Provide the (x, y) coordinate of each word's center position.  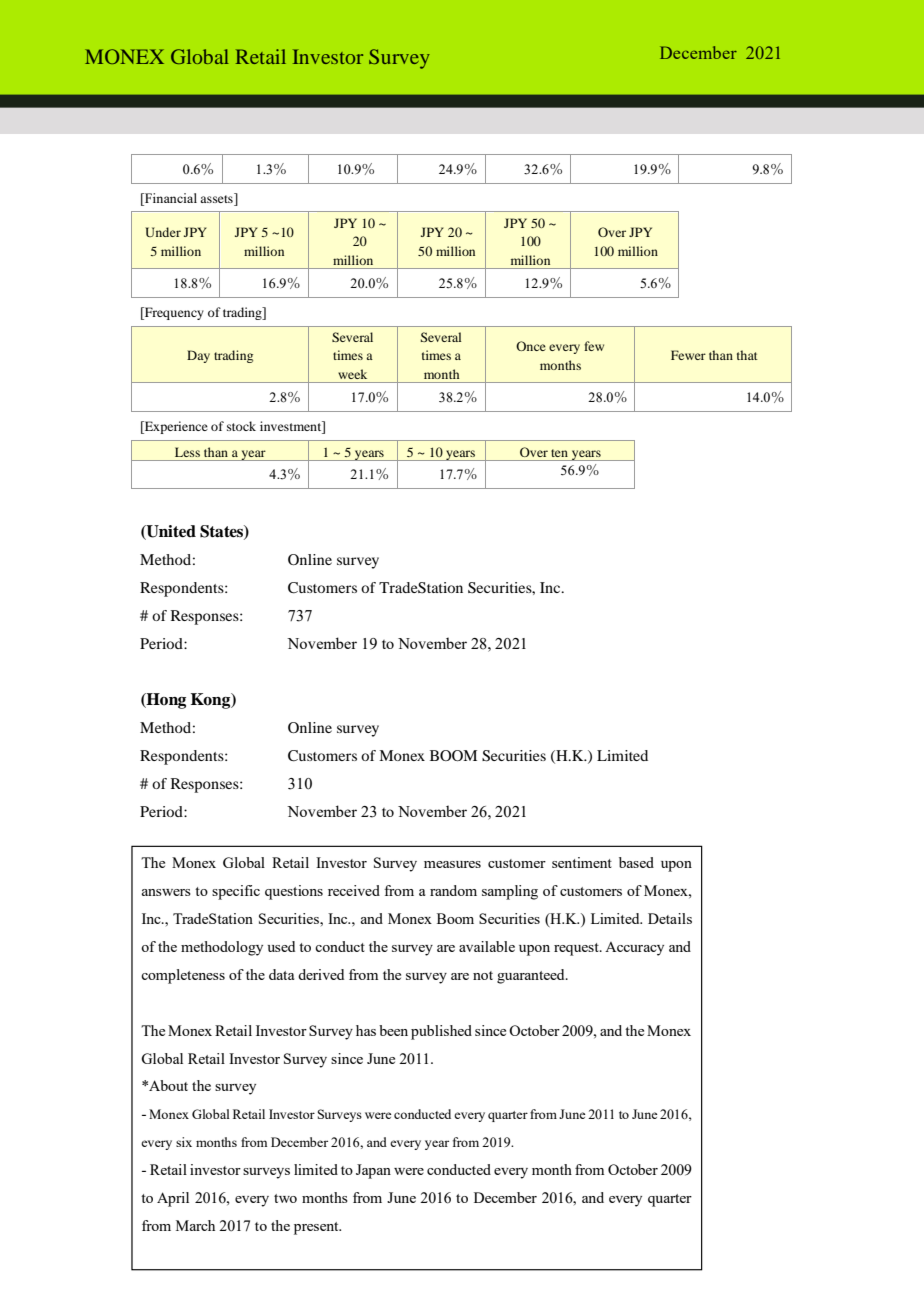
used (281, 946)
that (747, 355)
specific (236, 892)
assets (217, 198)
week (352, 374)
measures (452, 864)
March (195, 1225)
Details (670, 918)
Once (531, 346)
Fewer (688, 355)
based (636, 862)
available (487, 946)
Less (187, 452)
